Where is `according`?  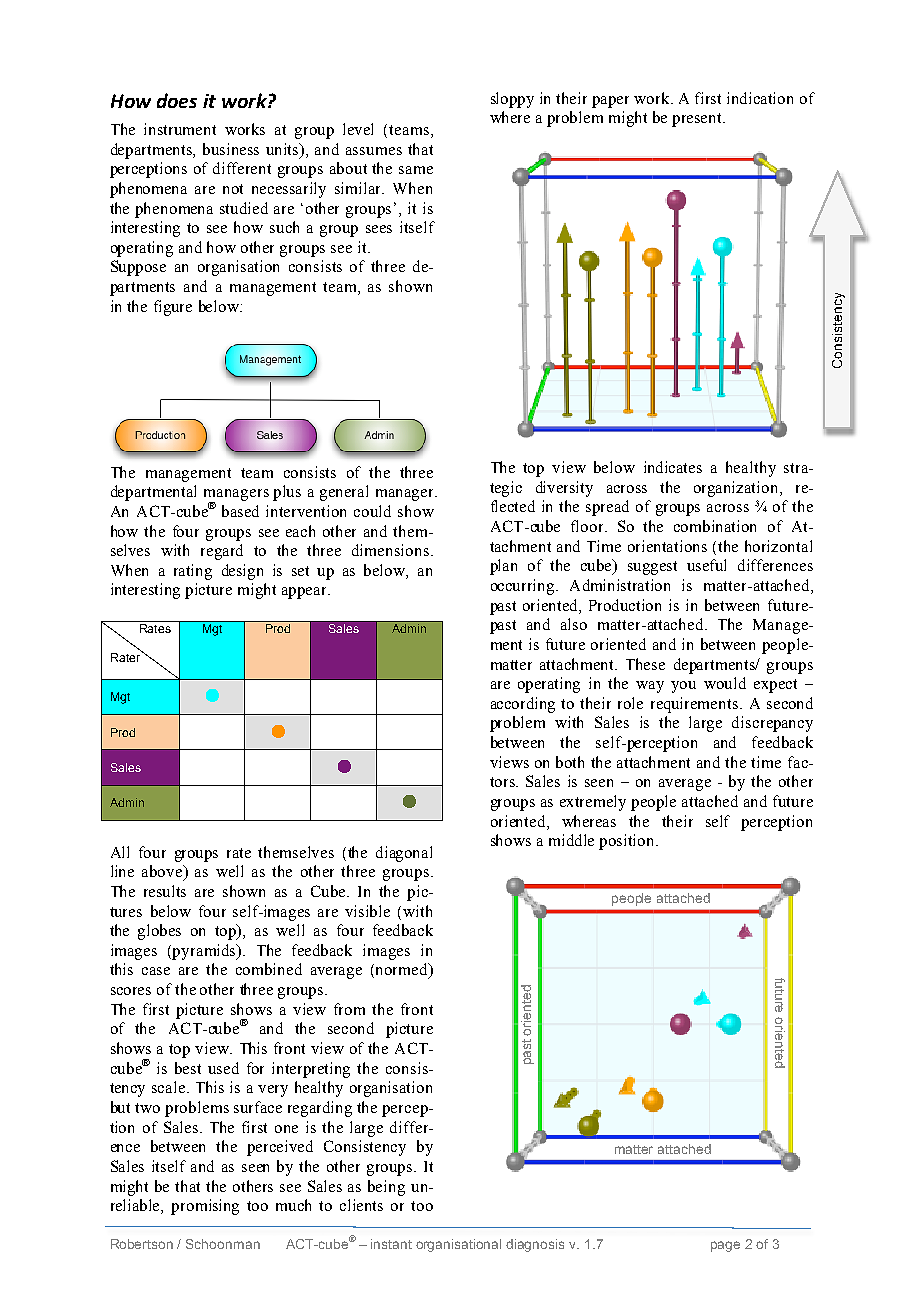 according is located at coordinates (523, 705).
